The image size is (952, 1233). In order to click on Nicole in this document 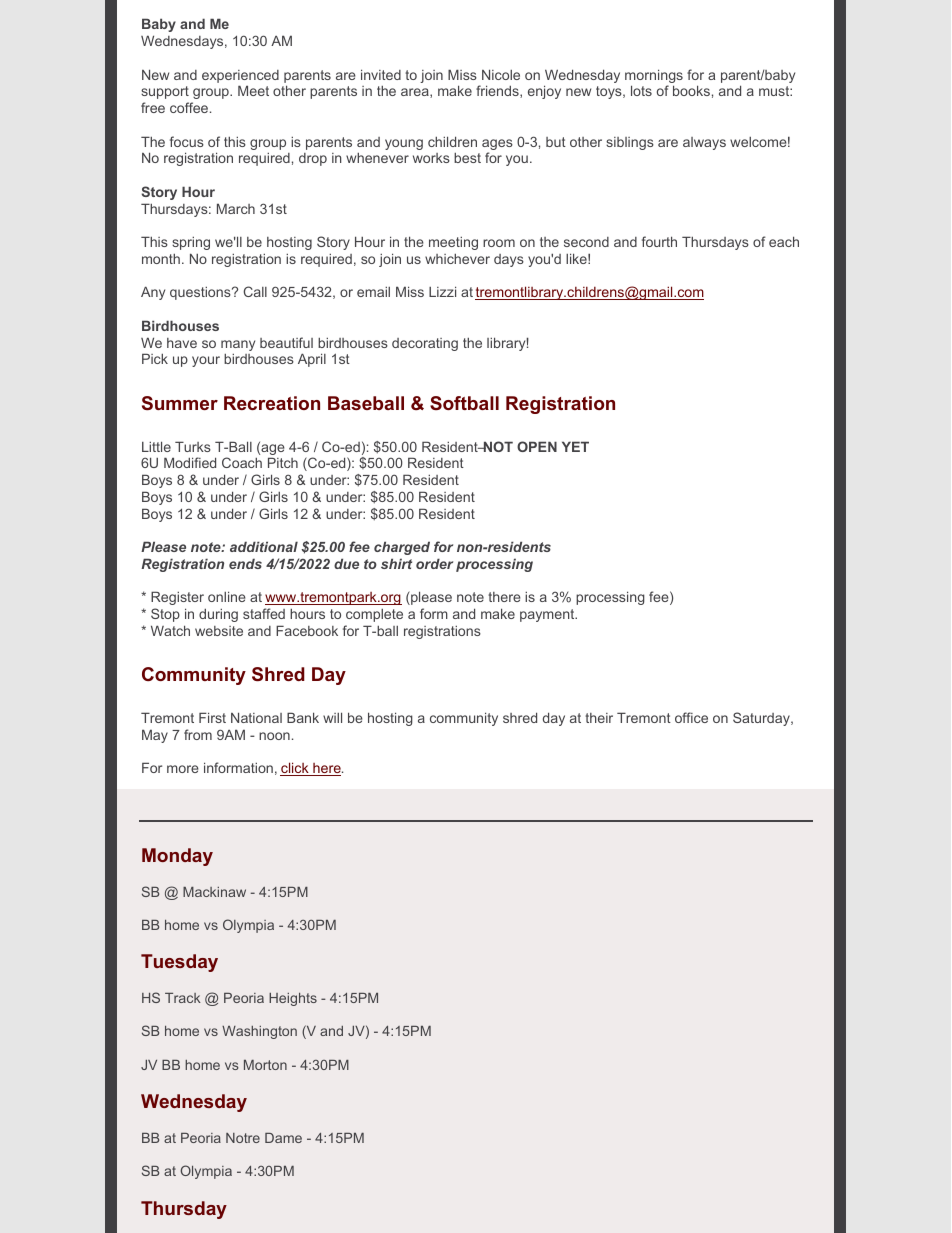, I will do `click(501, 74)`.
